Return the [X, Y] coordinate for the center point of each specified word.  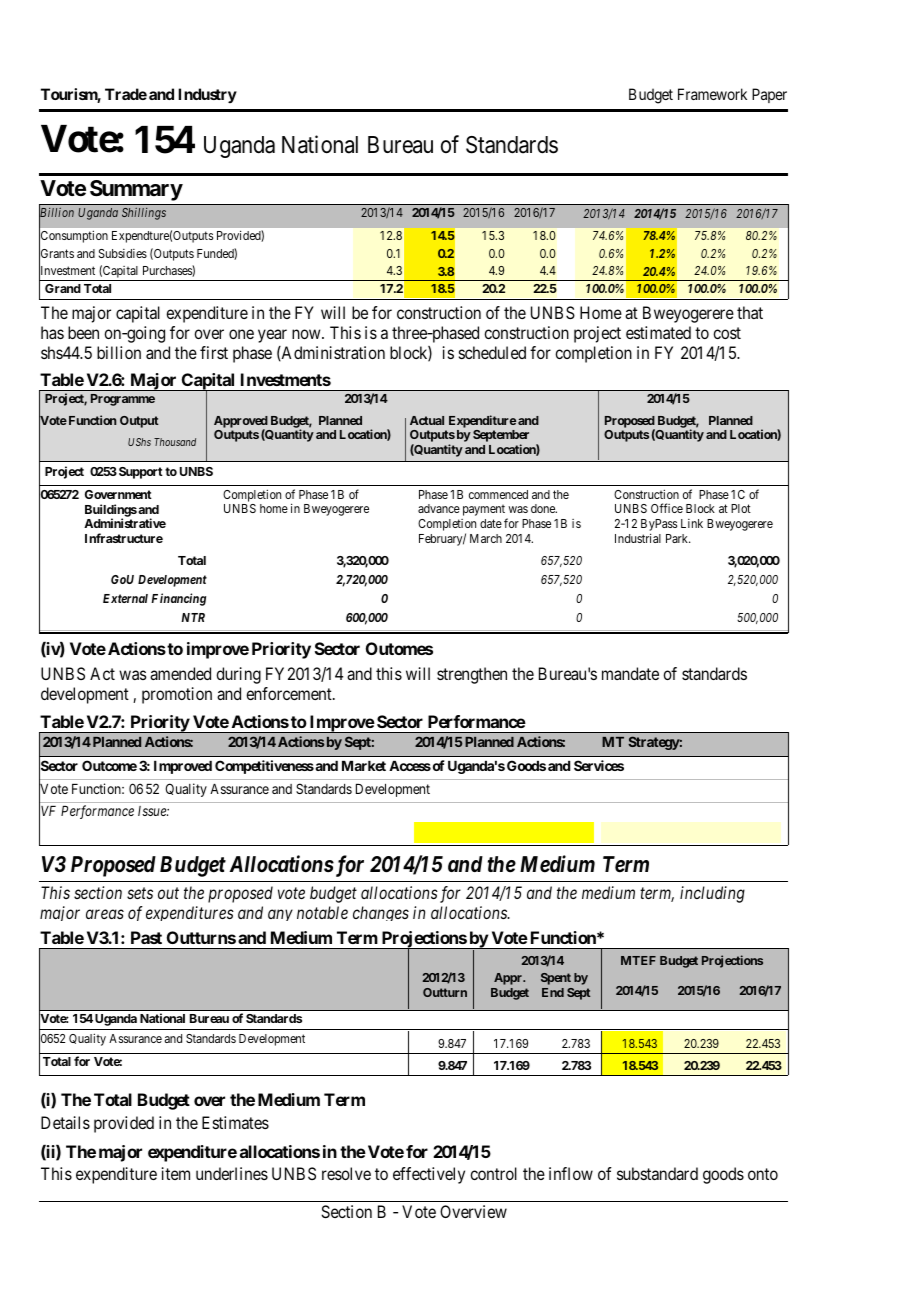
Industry [207, 95]
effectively [429, 1175]
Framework [712, 94]
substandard [657, 1173]
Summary [136, 190]
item [176, 1173]
